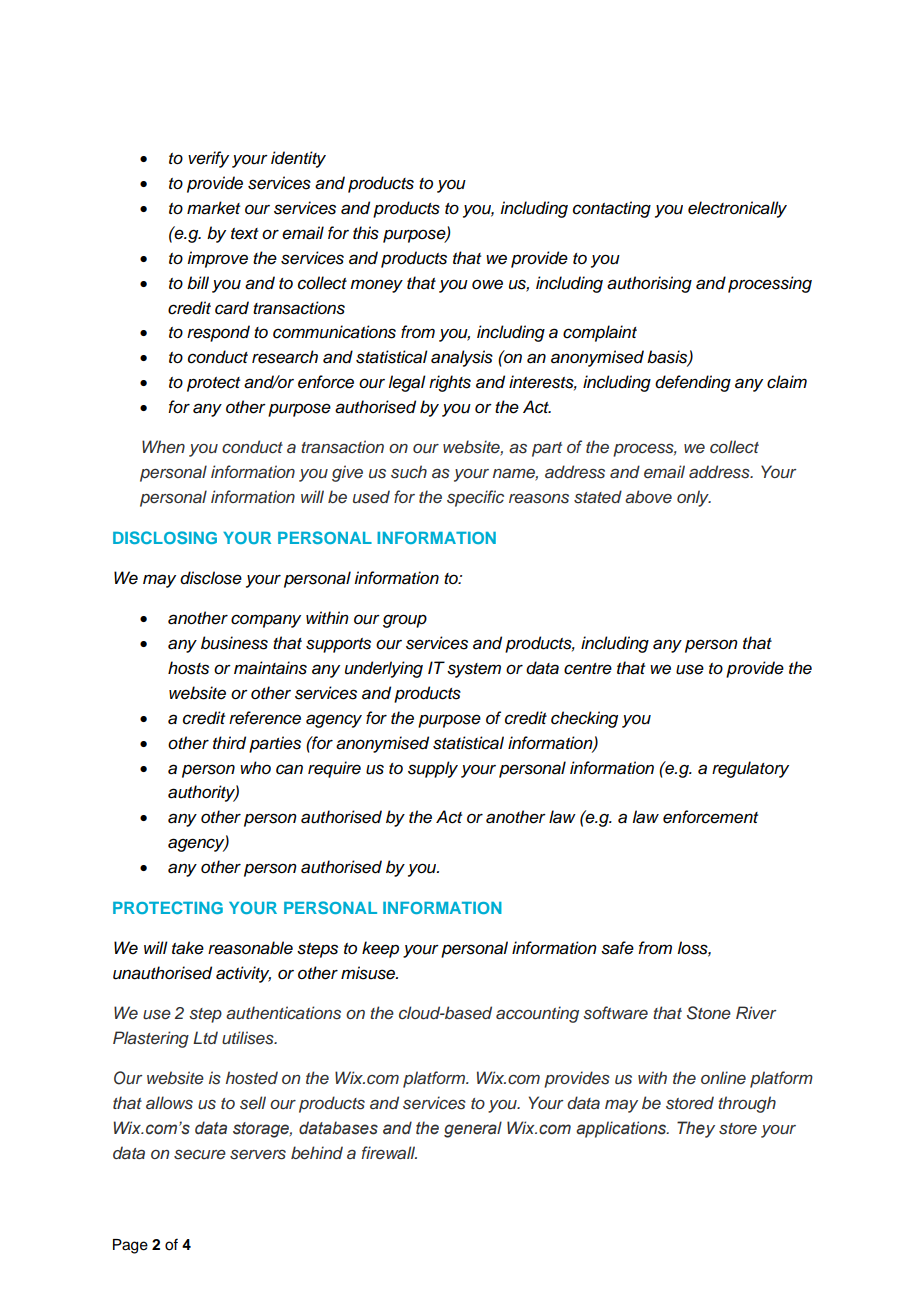 The width and height of the page is (924, 1308). I want to click on this, so click(366, 233).
